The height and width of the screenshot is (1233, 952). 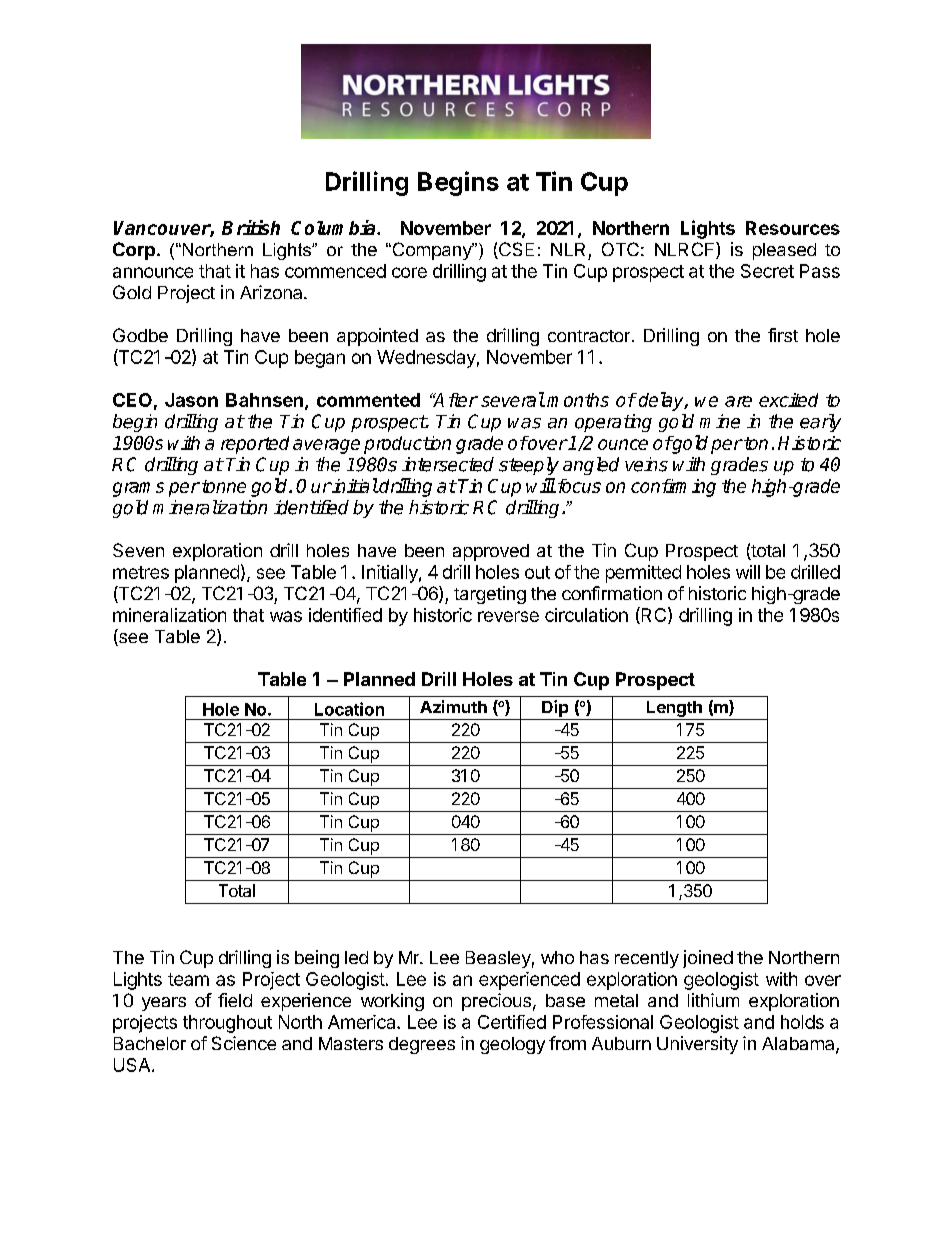 I want to click on are, so click(x=738, y=401).
